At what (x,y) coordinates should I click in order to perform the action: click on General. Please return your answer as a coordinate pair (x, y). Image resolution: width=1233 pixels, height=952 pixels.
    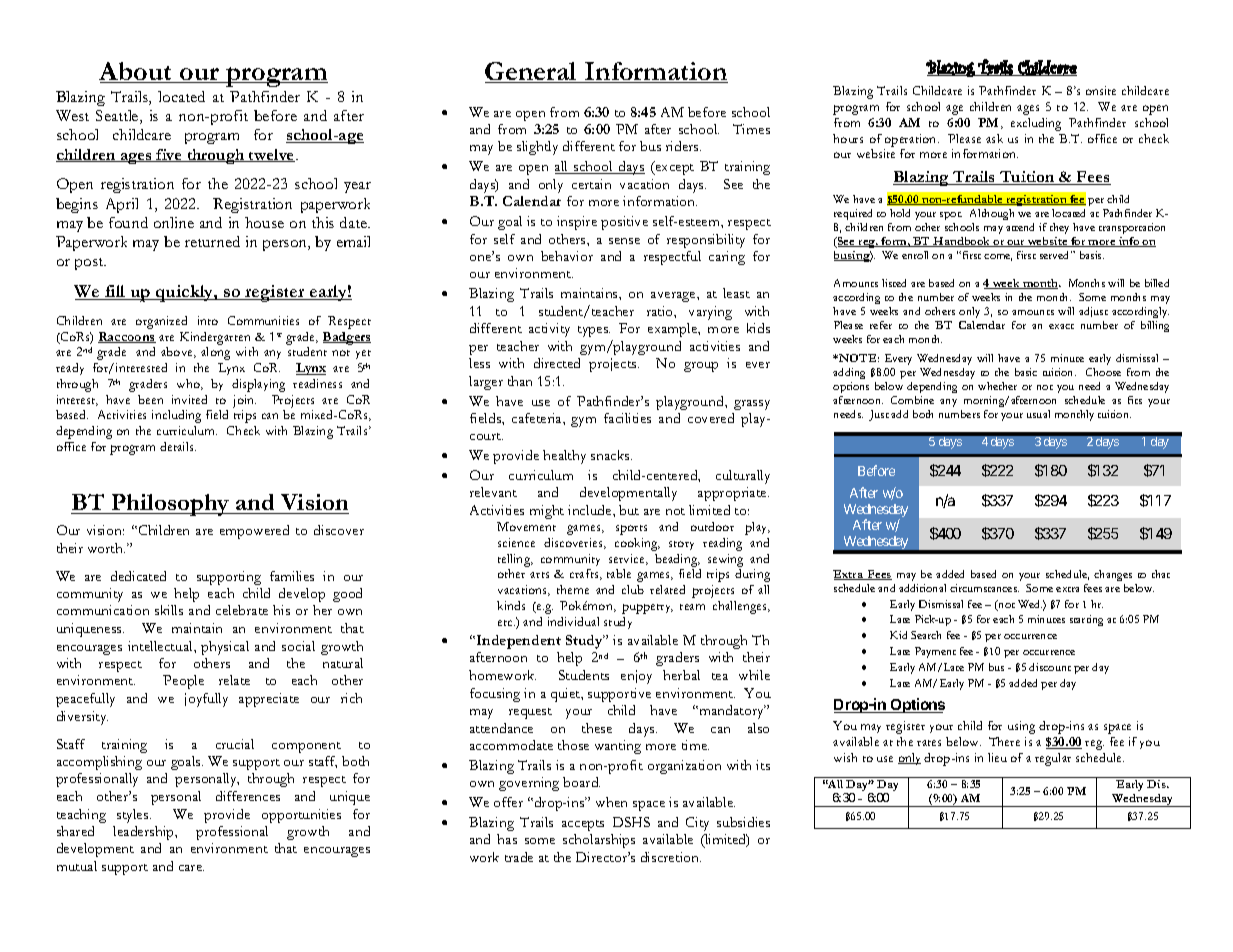
    Looking at the image, I should click on (532, 72).
